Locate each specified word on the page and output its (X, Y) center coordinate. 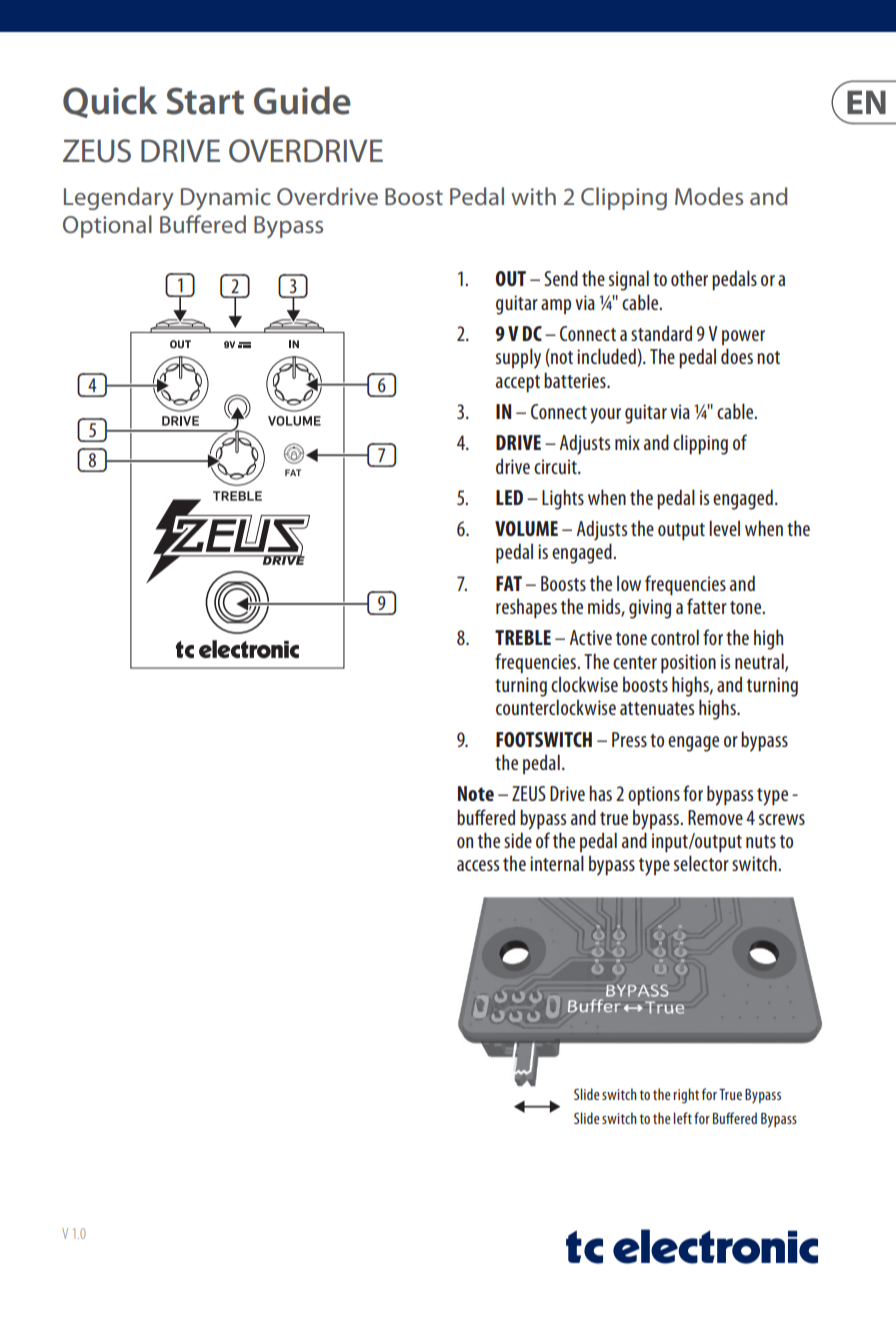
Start (205, 101)
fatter (707, 606)
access (478, 865)
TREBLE (523, 637)
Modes (709, 196)
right (686, 1096)
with (533, 196)
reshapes (526, 609)
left (683, 1118)
